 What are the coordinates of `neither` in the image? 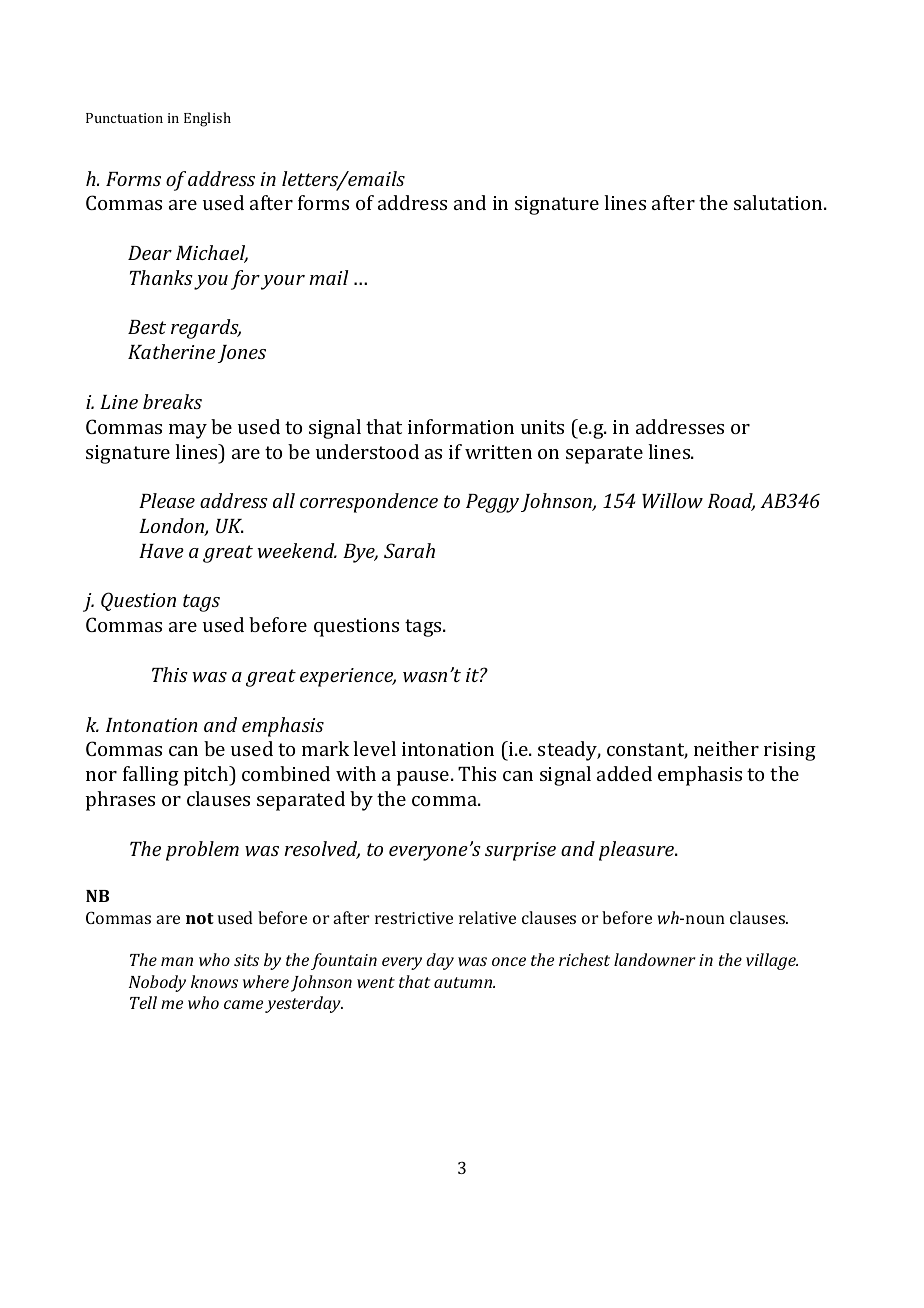 It's located at (726, 748).
